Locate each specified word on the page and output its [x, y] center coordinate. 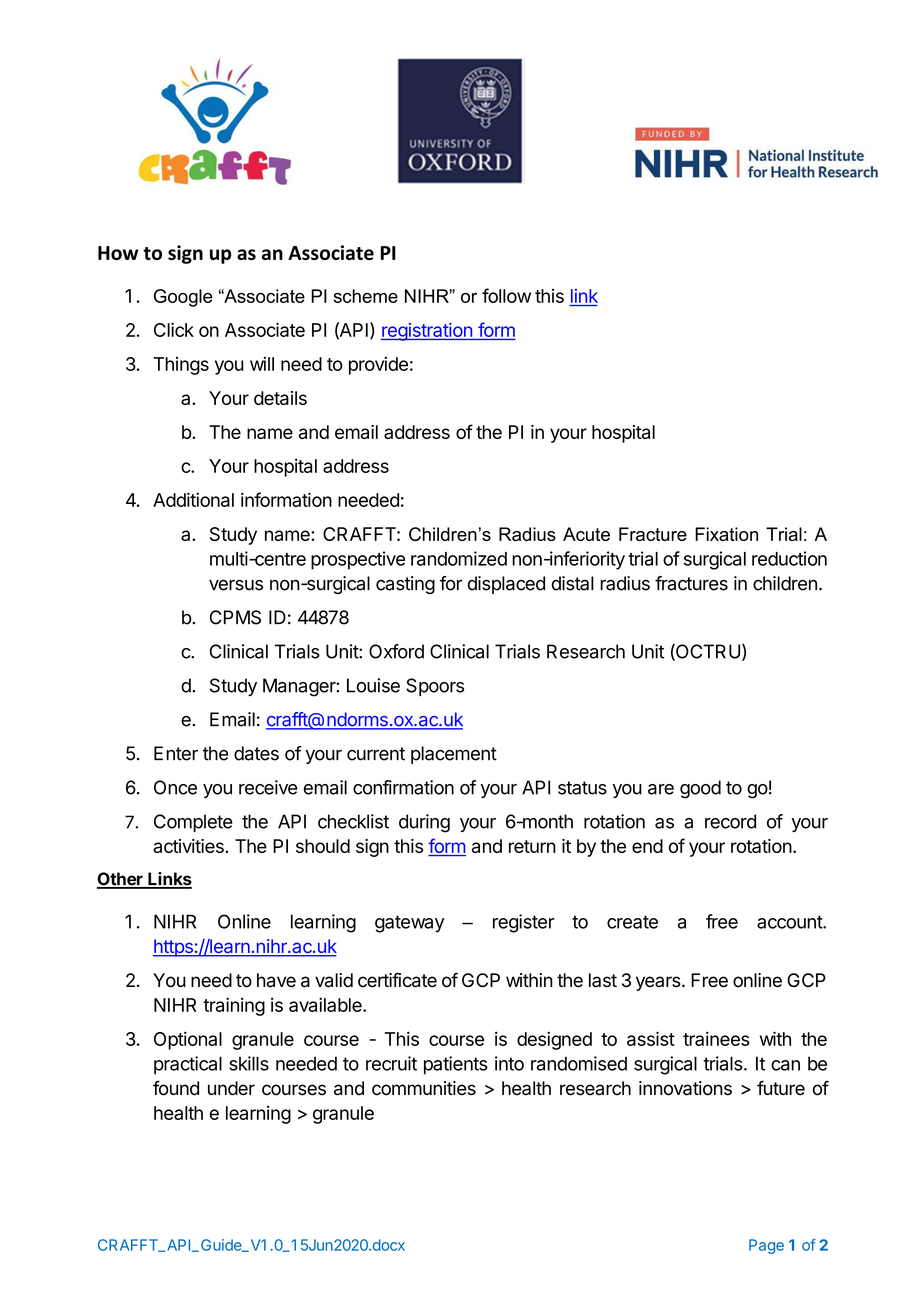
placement [454, 755]
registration [427, 332]
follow [506, 295]
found [176, 1088]
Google [183, 298]
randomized [459, 558]
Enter [176, 753]
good [700, 789]
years [658, 983]
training [234, 1006]
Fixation [726, 534]
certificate [397, 980]
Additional [193, 499]
